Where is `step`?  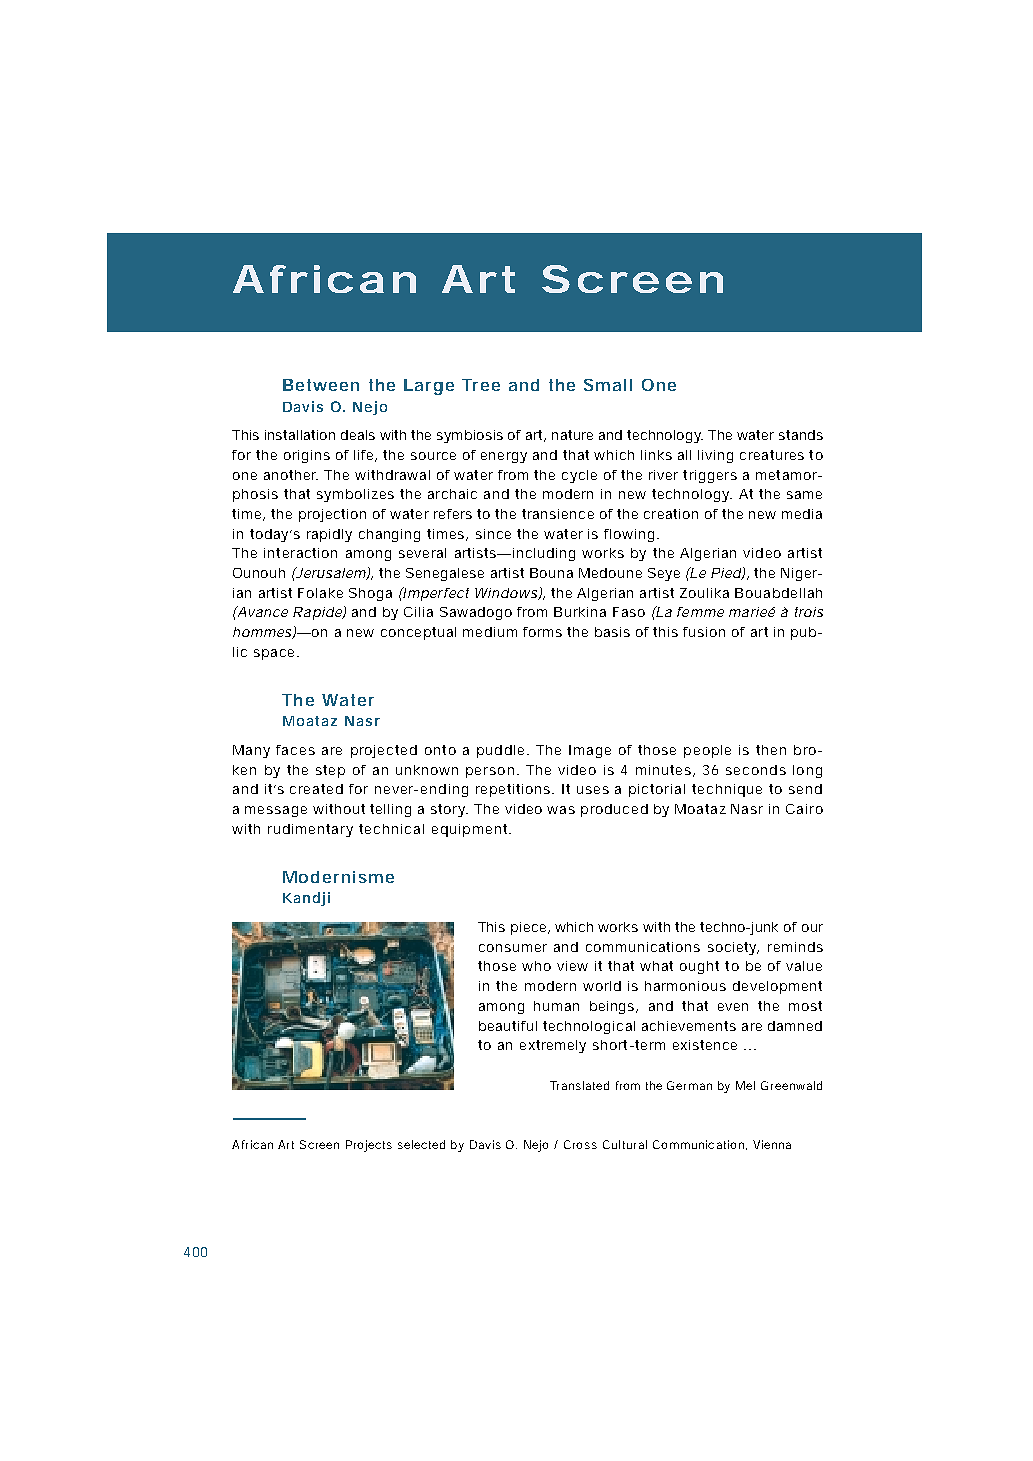 step is located at coordinates (330, 771).
